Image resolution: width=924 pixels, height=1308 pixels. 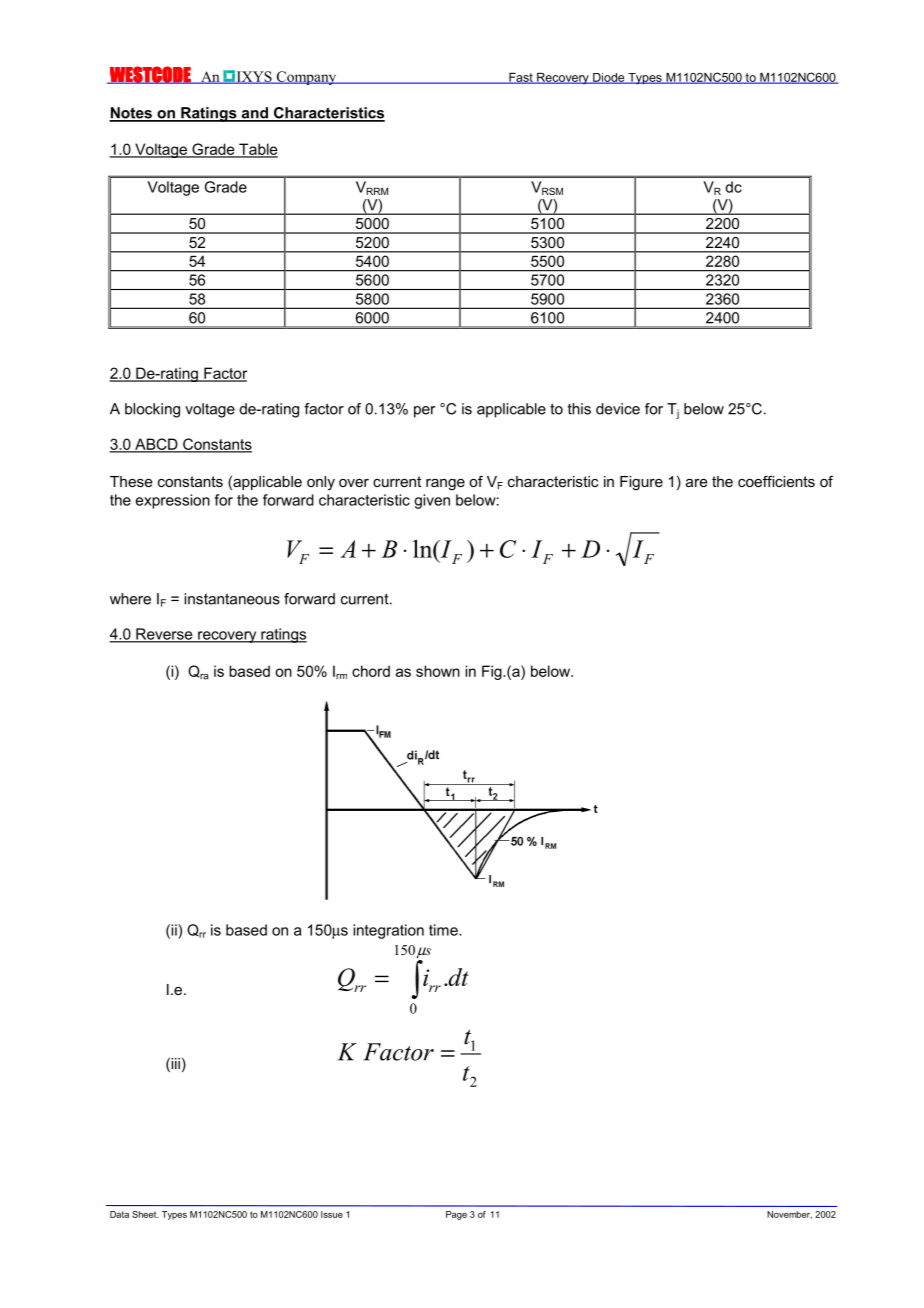 What do you see at coordinates (432, 501) in the document?
I see `given` at bounding box center [432, 501].
